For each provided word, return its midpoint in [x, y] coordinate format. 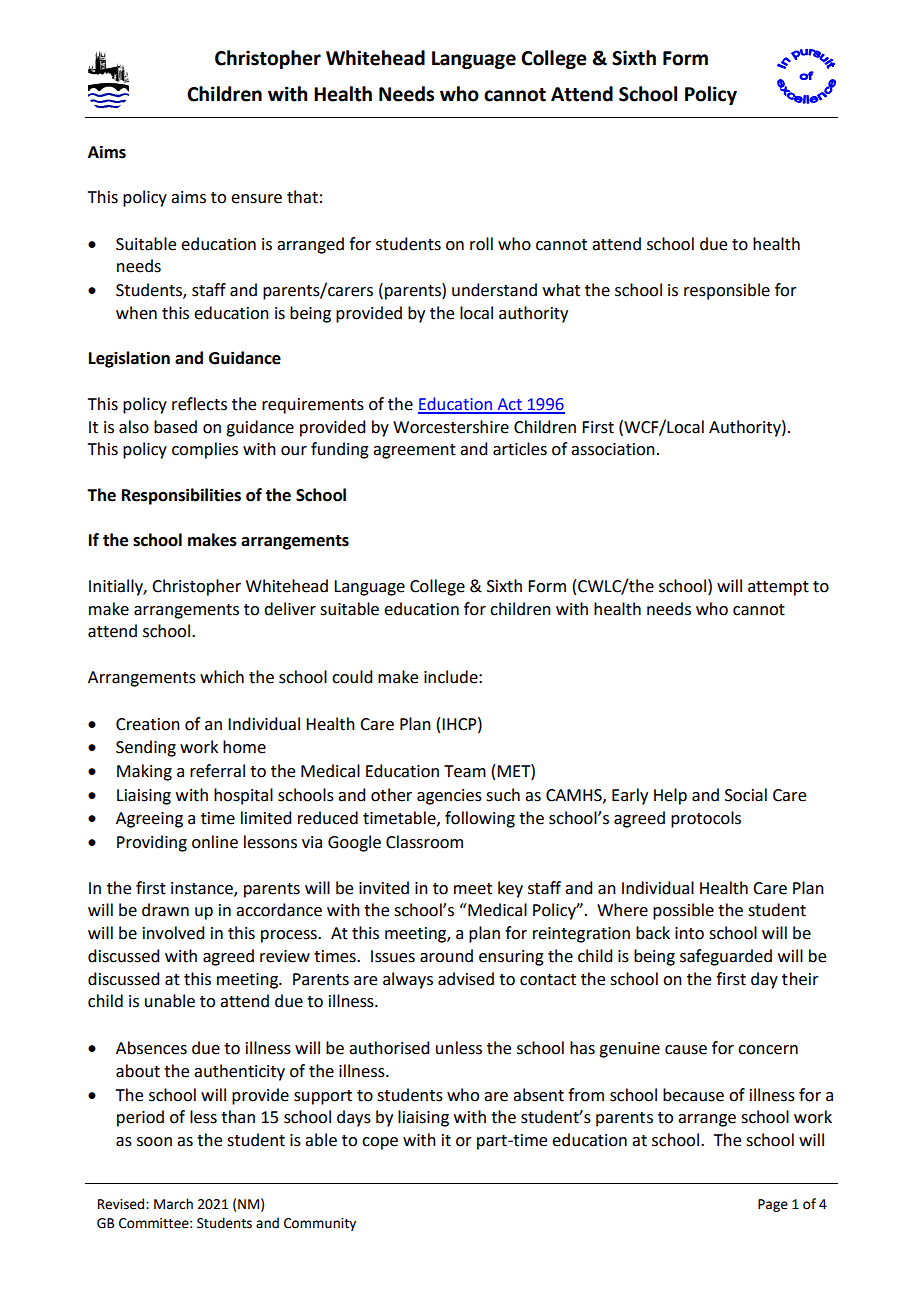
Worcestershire [451, 427]
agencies [449, 797]
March [173, 1204]
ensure [256, 199]
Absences [151, 1048]
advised [466, 979]
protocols [706, 819]
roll [481, 244]
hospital [243, 796]
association [613, 449]
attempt [778, 588]
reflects [199, 404]
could [352, 677]
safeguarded [726, 957]
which [222, 677]
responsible [727, 291]
